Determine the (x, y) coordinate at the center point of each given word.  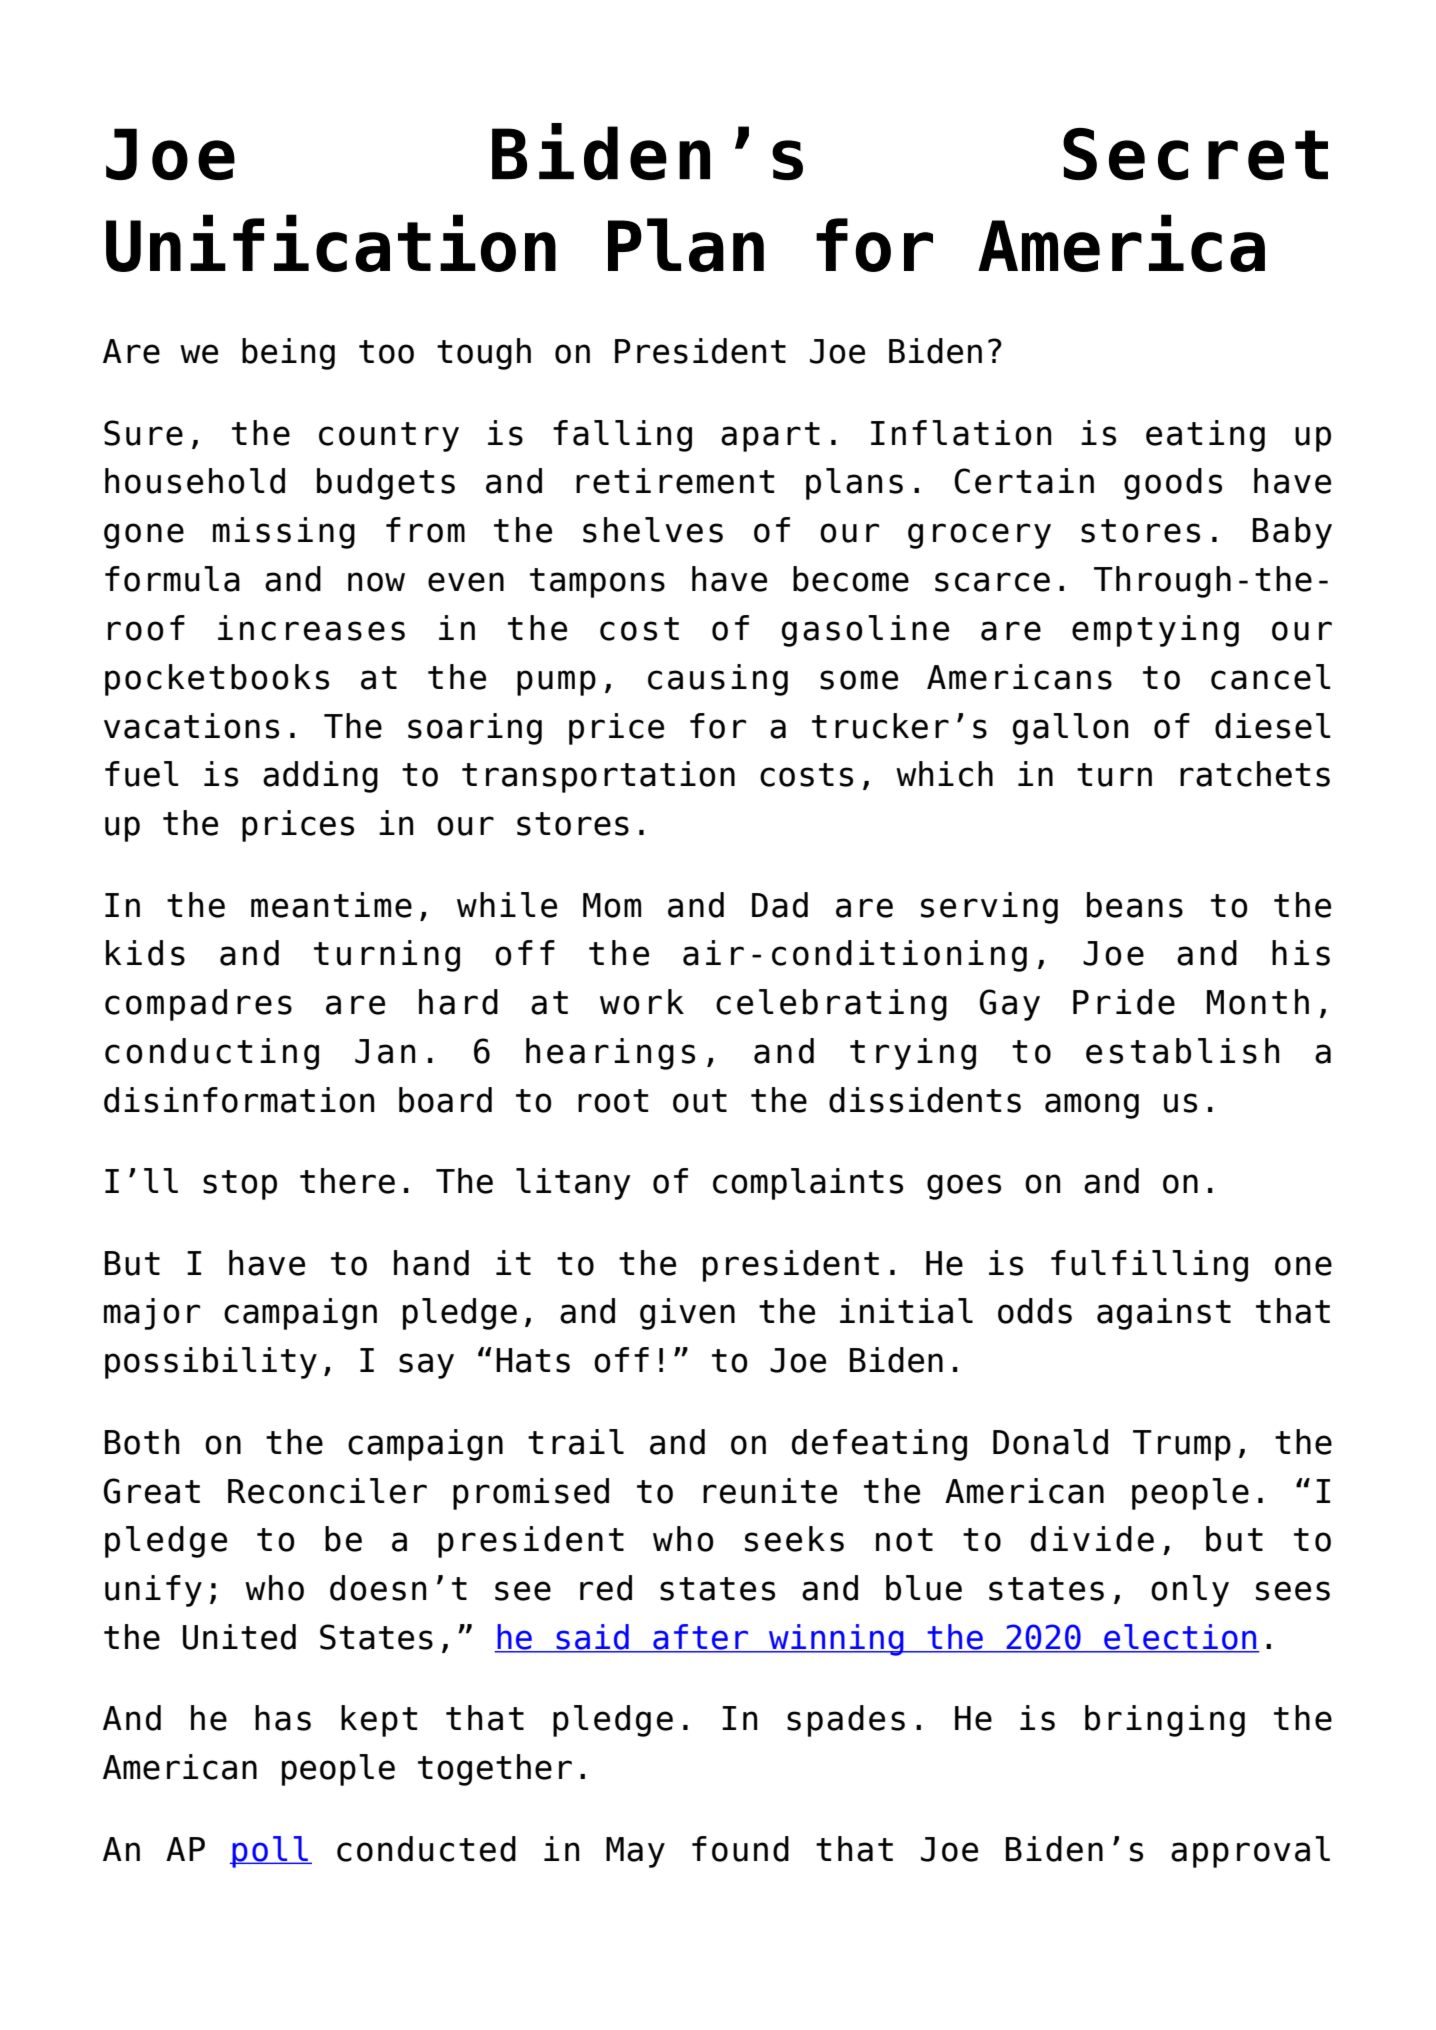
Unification (331, 243)
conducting (212, 1054)
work (642, 1002)
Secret (1195, 154)
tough (484, 354)
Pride (1124, 1002)
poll (270, 1852)
